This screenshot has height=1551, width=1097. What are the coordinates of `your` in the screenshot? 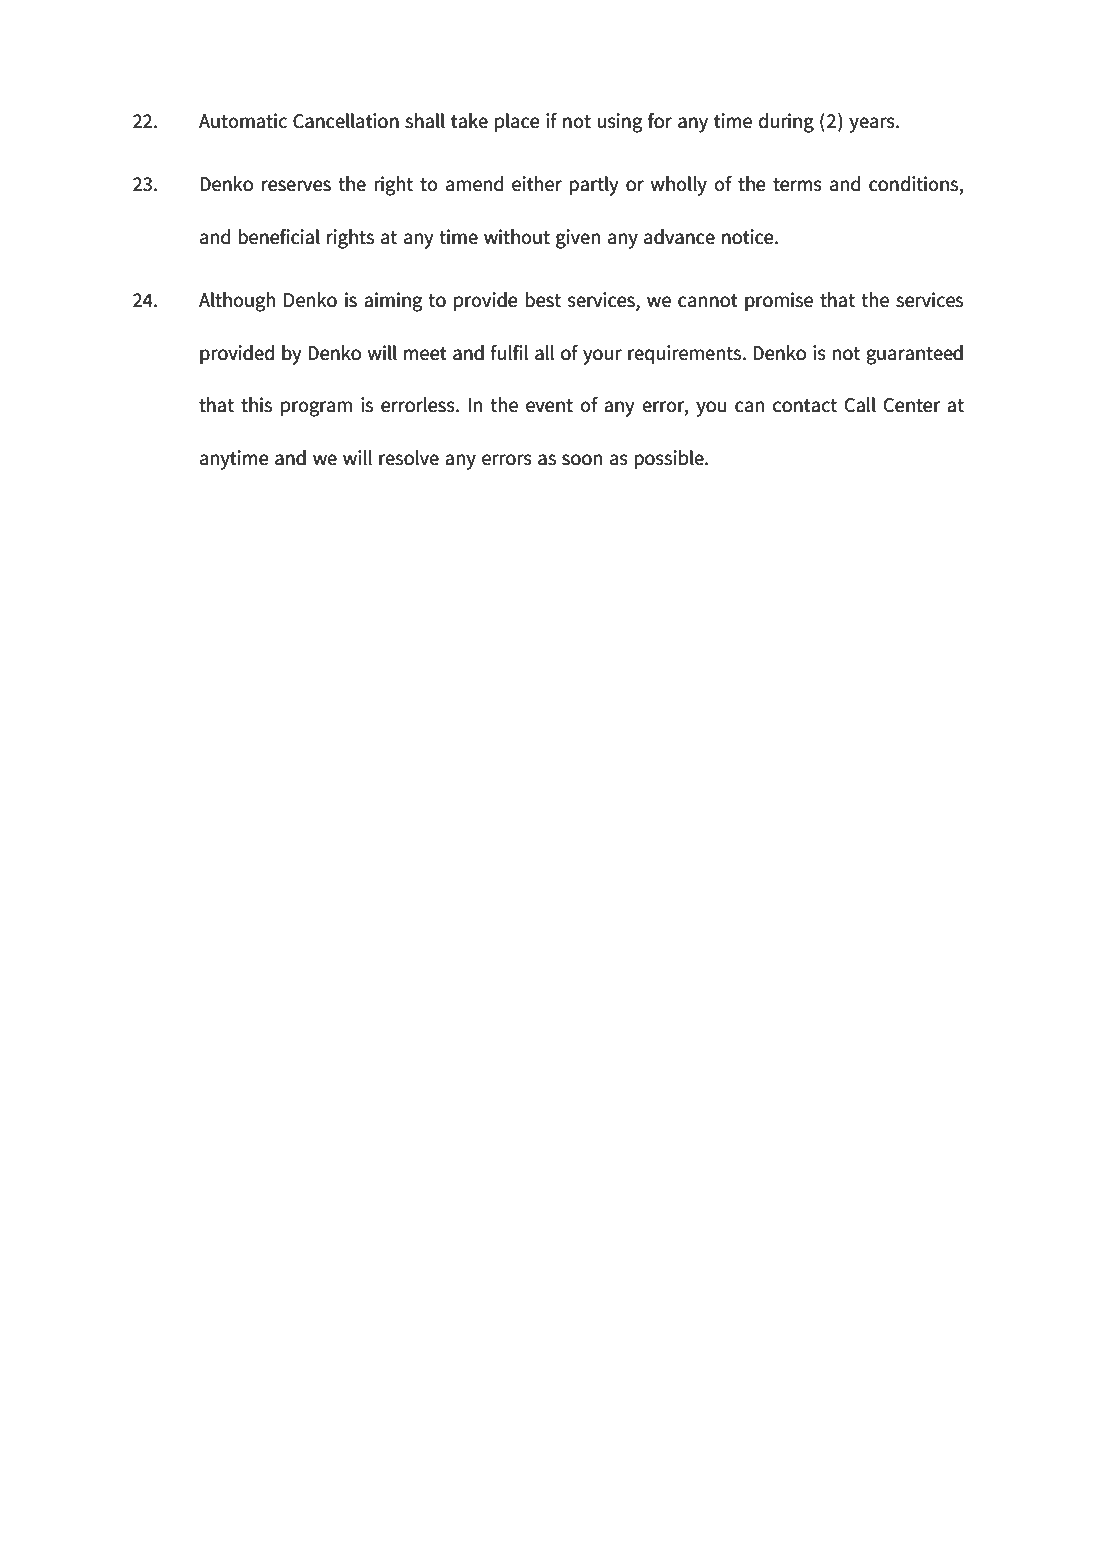 It's located at (602, 357).
